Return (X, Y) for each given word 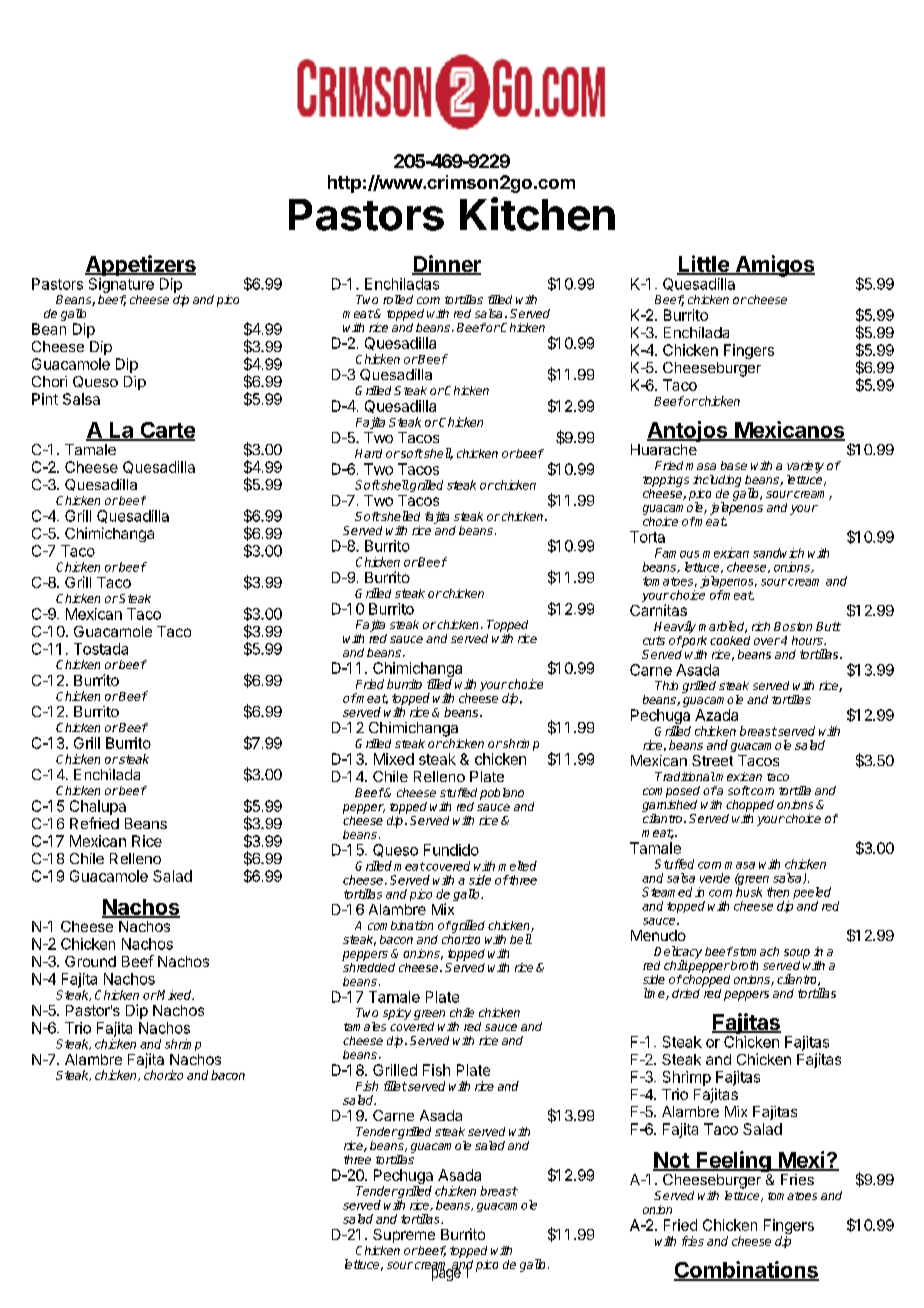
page (444, 1274)
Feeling (734, 1163)
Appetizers (140, 267)
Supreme (404, 1236)
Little (704, 265)
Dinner (446, 265)
